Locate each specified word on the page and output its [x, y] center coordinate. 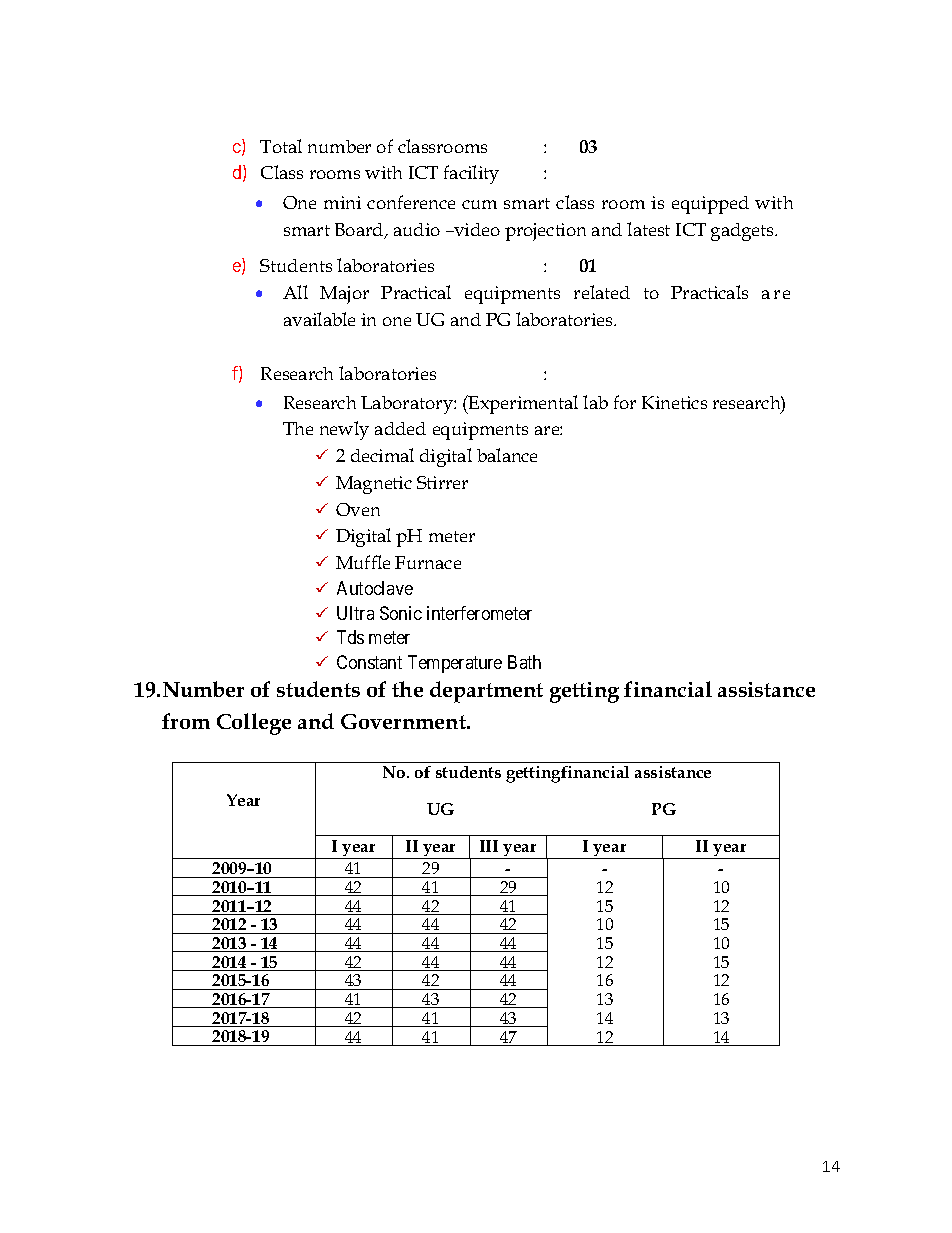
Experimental [522, 404]
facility [471, 174]
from [186, 721]
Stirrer [442, 482]
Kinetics [674, 402]
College [254, 724]
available [319, 319]
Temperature [455, 664]
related [602, 292]
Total [281, 146]
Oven [358, 509]
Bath [524, 662]
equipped [710, 205]
